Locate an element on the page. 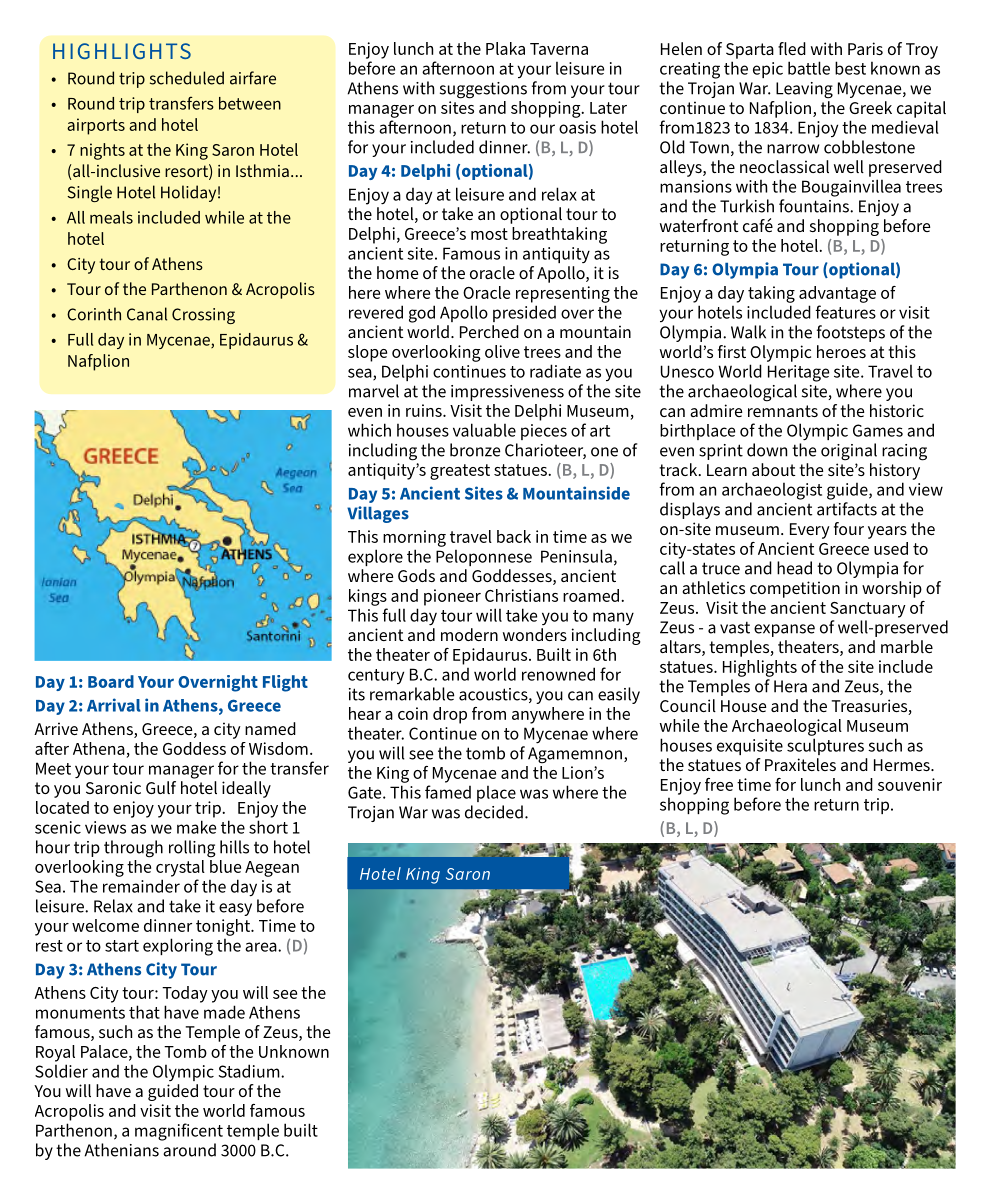 The height and width of the document is (1204, 991). competition is located at coordinates (795, 589).
